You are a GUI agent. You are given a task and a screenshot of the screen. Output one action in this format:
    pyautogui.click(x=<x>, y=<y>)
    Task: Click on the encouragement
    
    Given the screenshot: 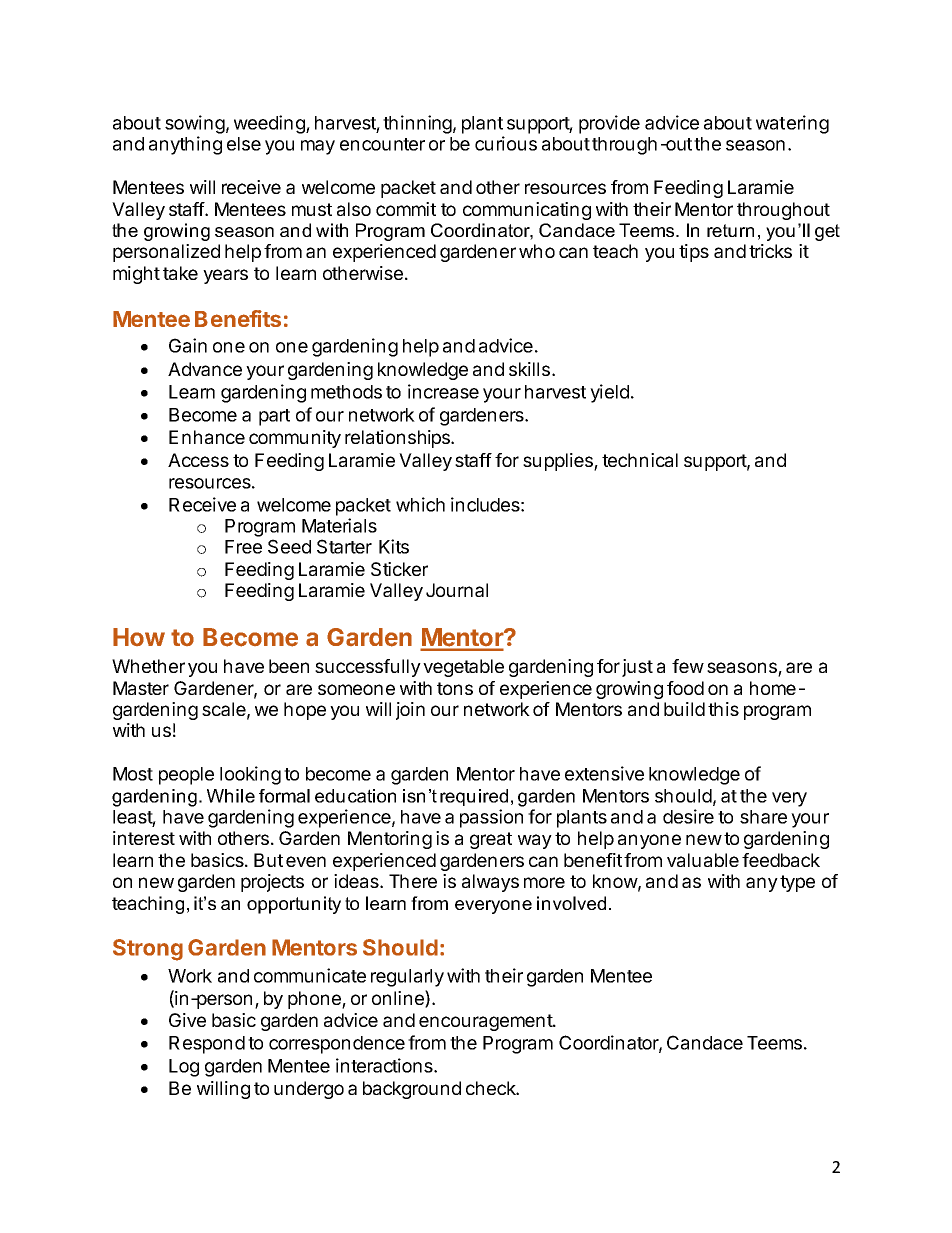 What is the action you would take?
    pyautogui.click(x=486, y=1022)
